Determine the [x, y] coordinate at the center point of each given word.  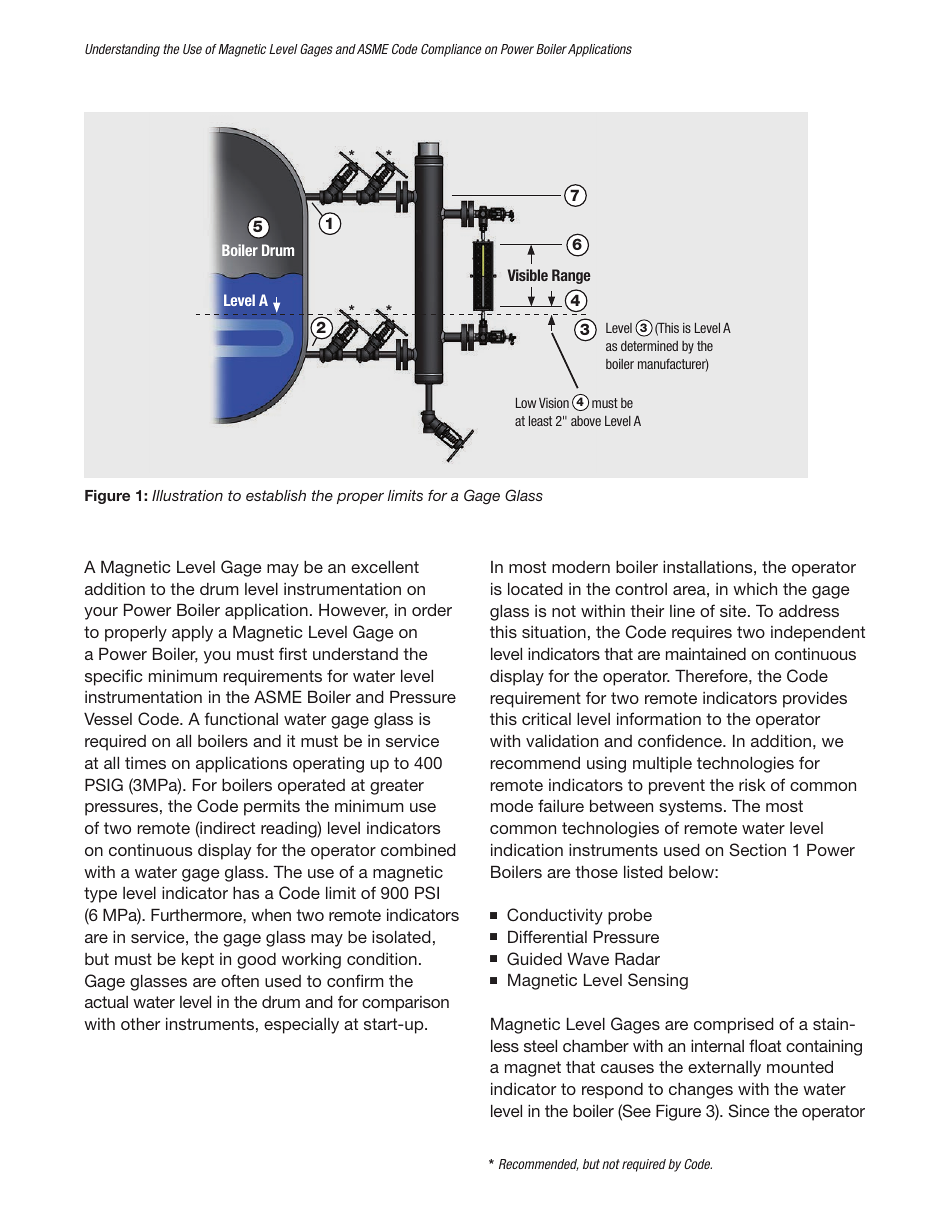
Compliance [451, 50]
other [140, 1024]
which [755, 589]
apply [192, 634]
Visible [528, 275]
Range [571, 276]
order [432, 610]
